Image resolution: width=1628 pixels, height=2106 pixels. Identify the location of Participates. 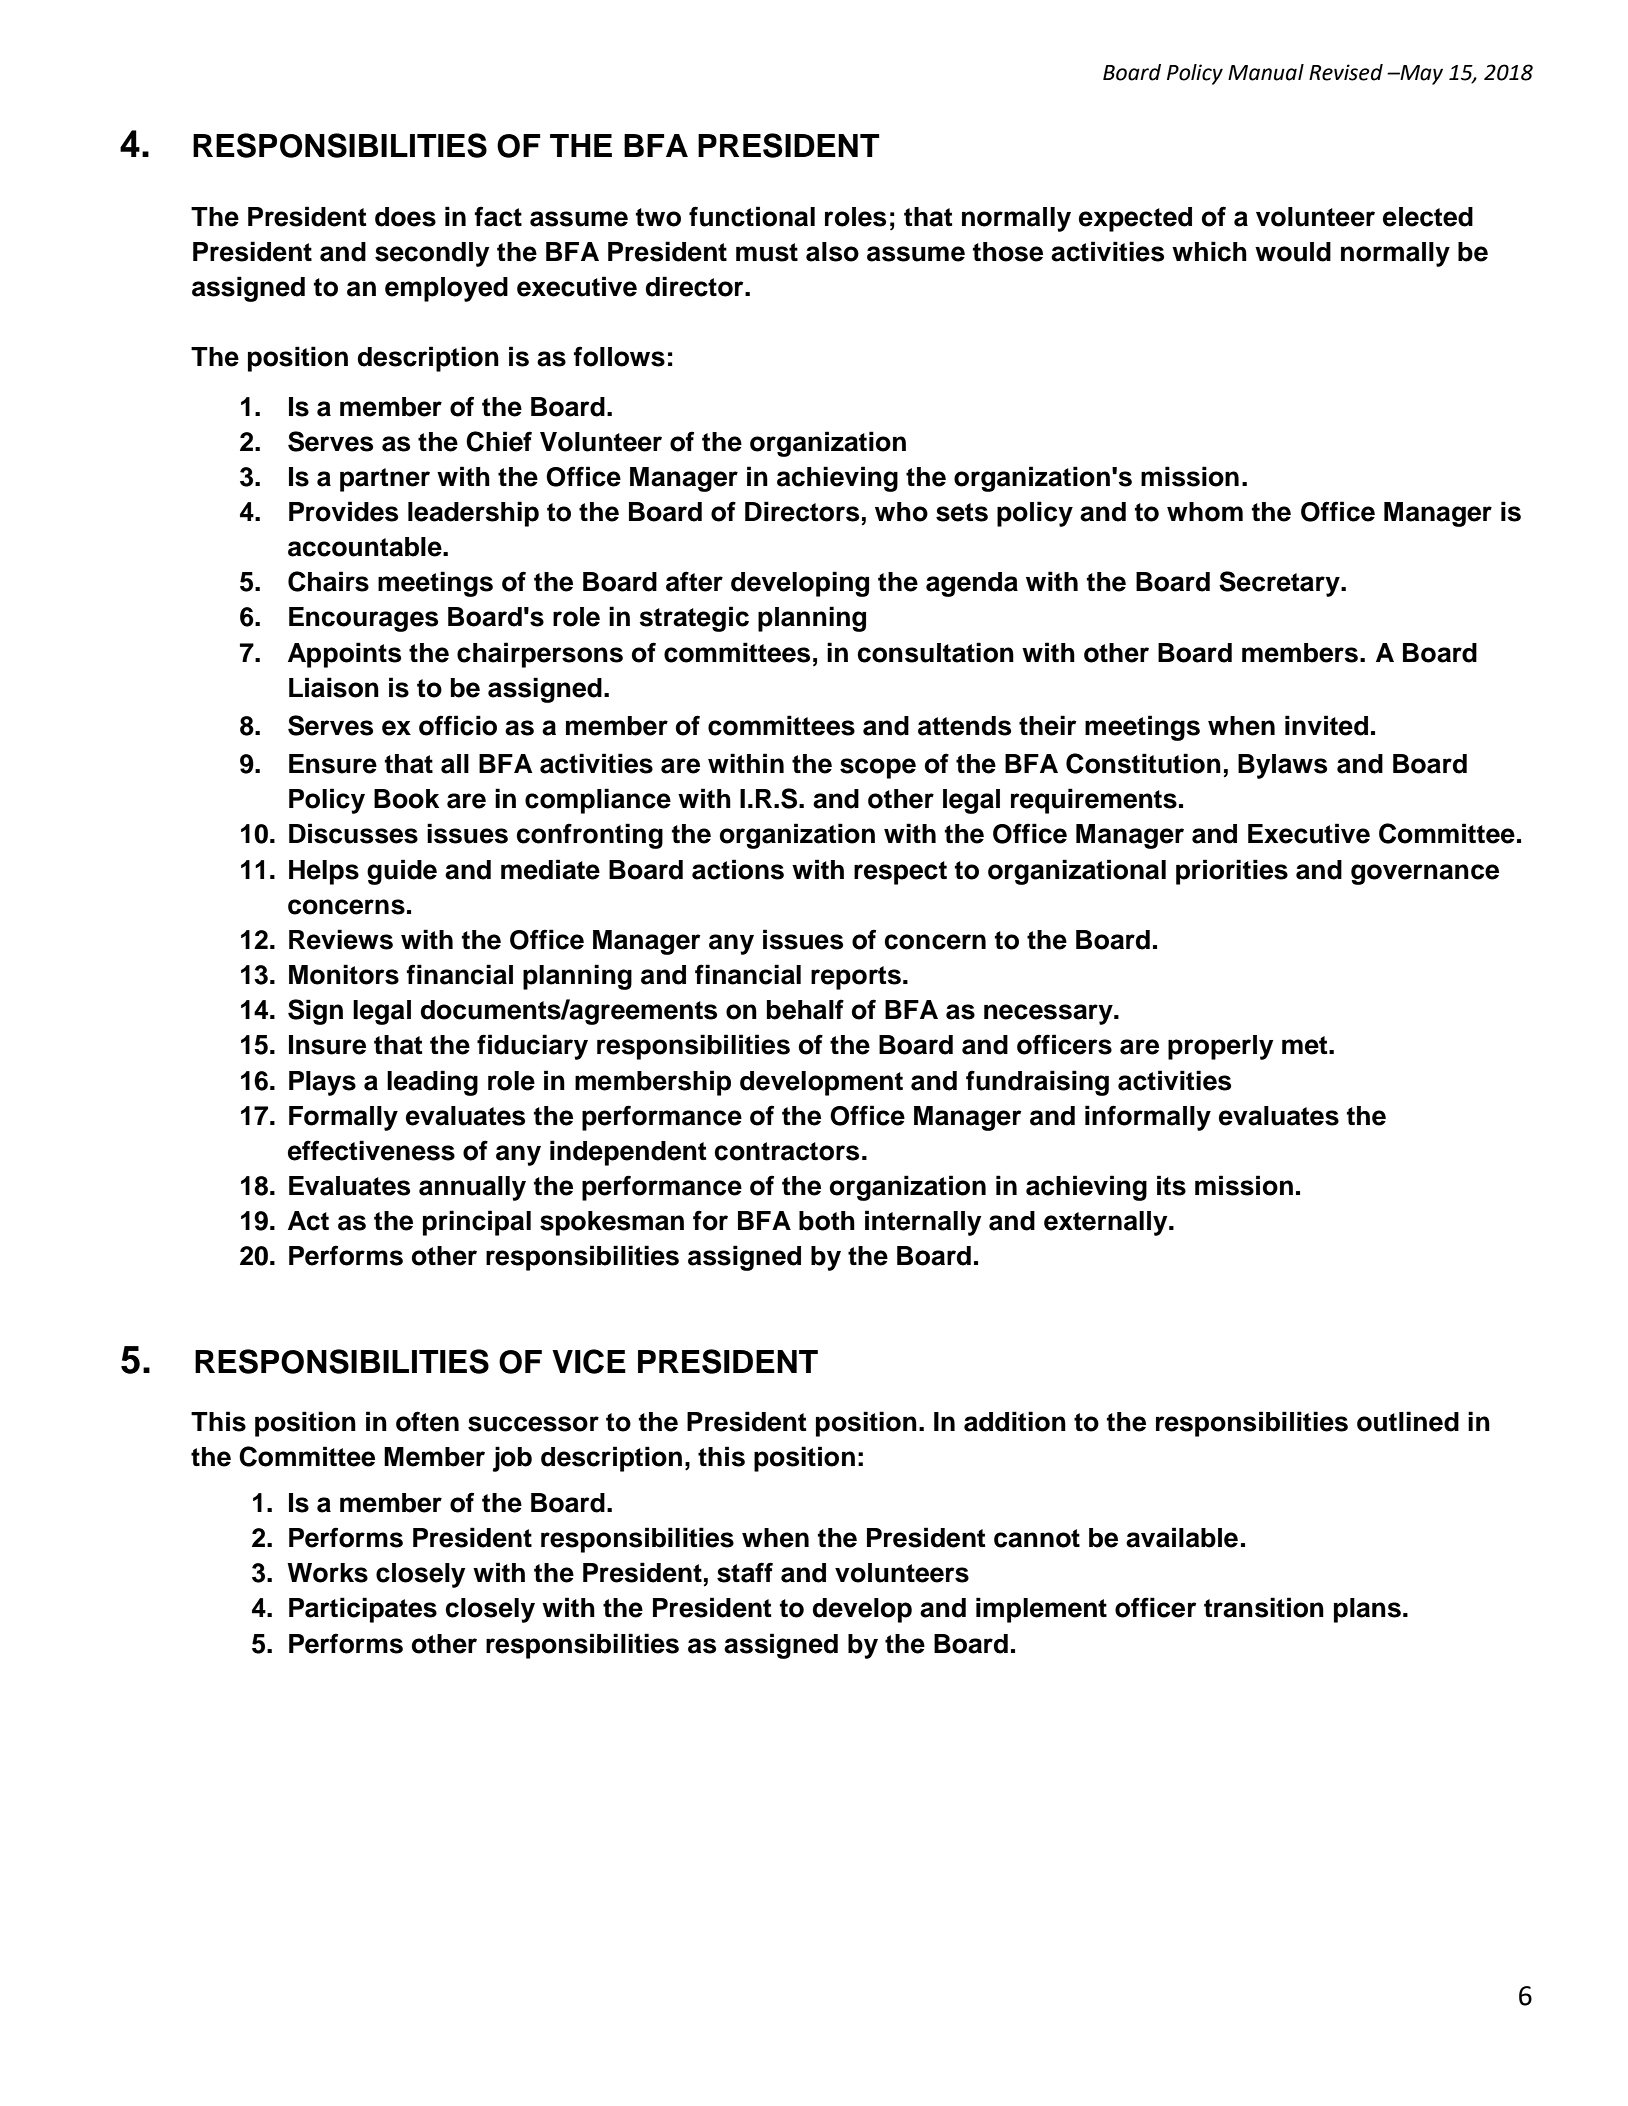
(363, 1610).
